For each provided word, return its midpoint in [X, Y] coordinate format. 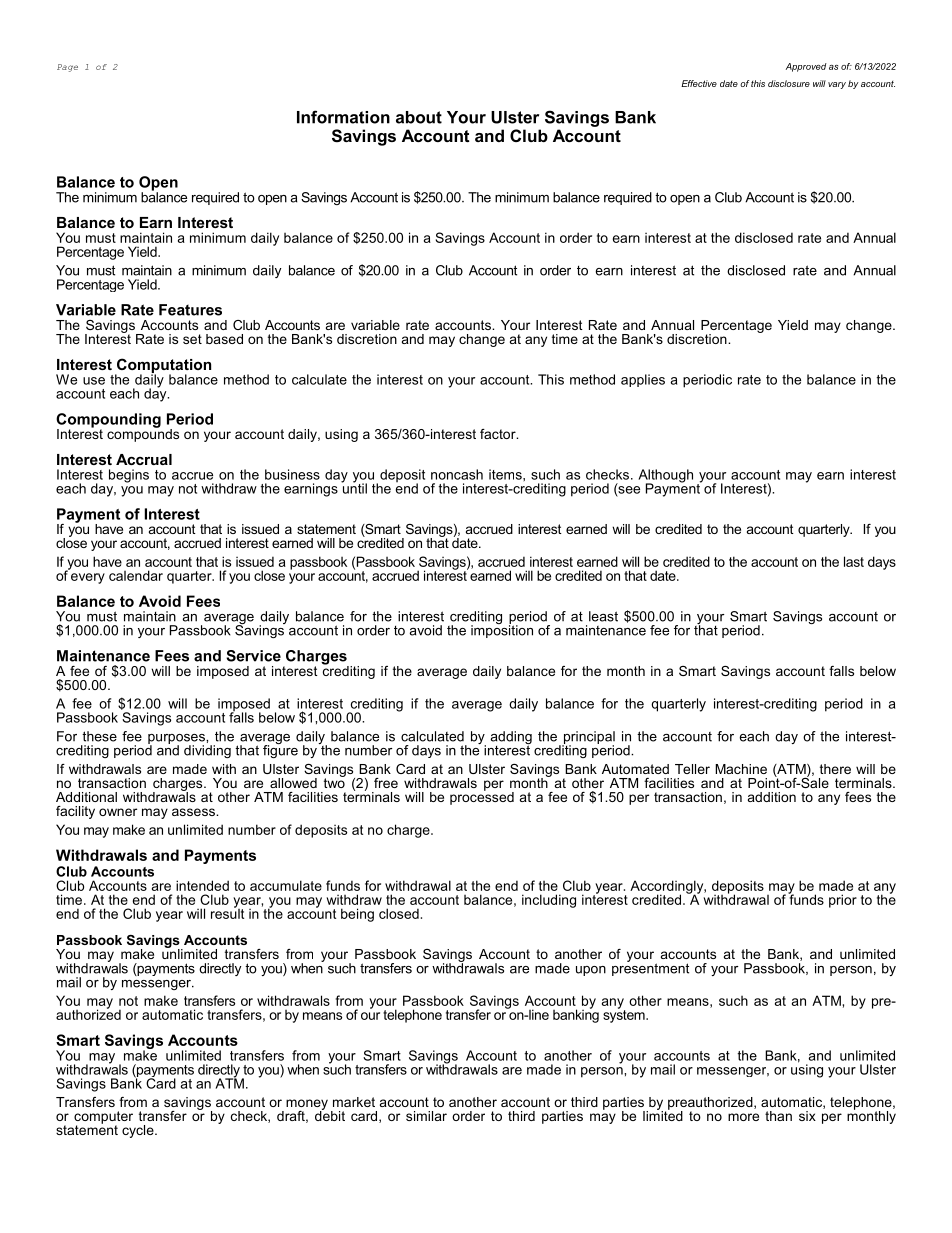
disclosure [789, 83]
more [743, 1117]
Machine [741, 769]
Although [665, 477]
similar [426, 1116]
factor [499, 434]
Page [67, 68]
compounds [143, 434]
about [419, 117]
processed [482, 797]
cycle [139, 1131]
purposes [177, 740]
